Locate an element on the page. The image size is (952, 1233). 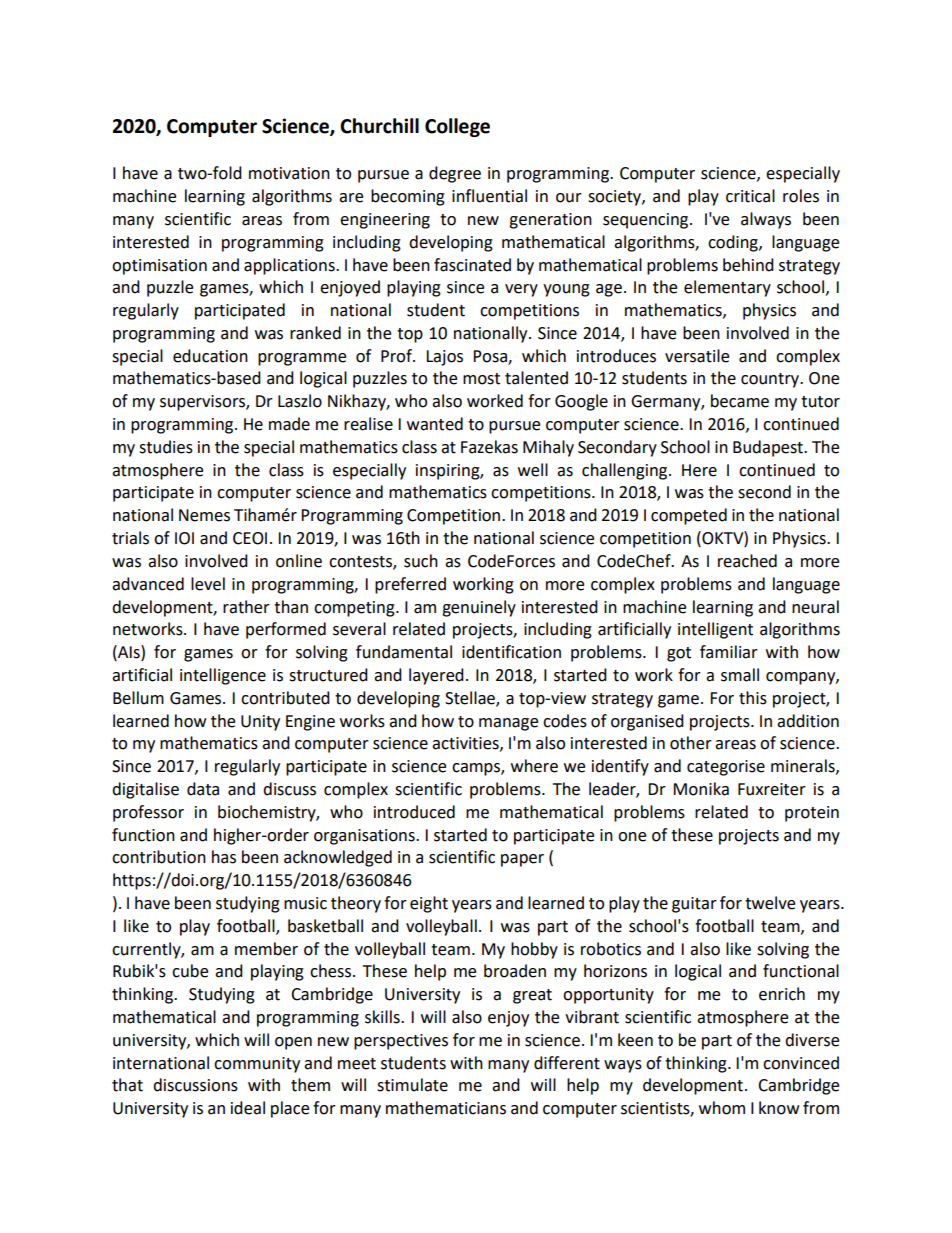
most is located at coordinates (481, 379).
